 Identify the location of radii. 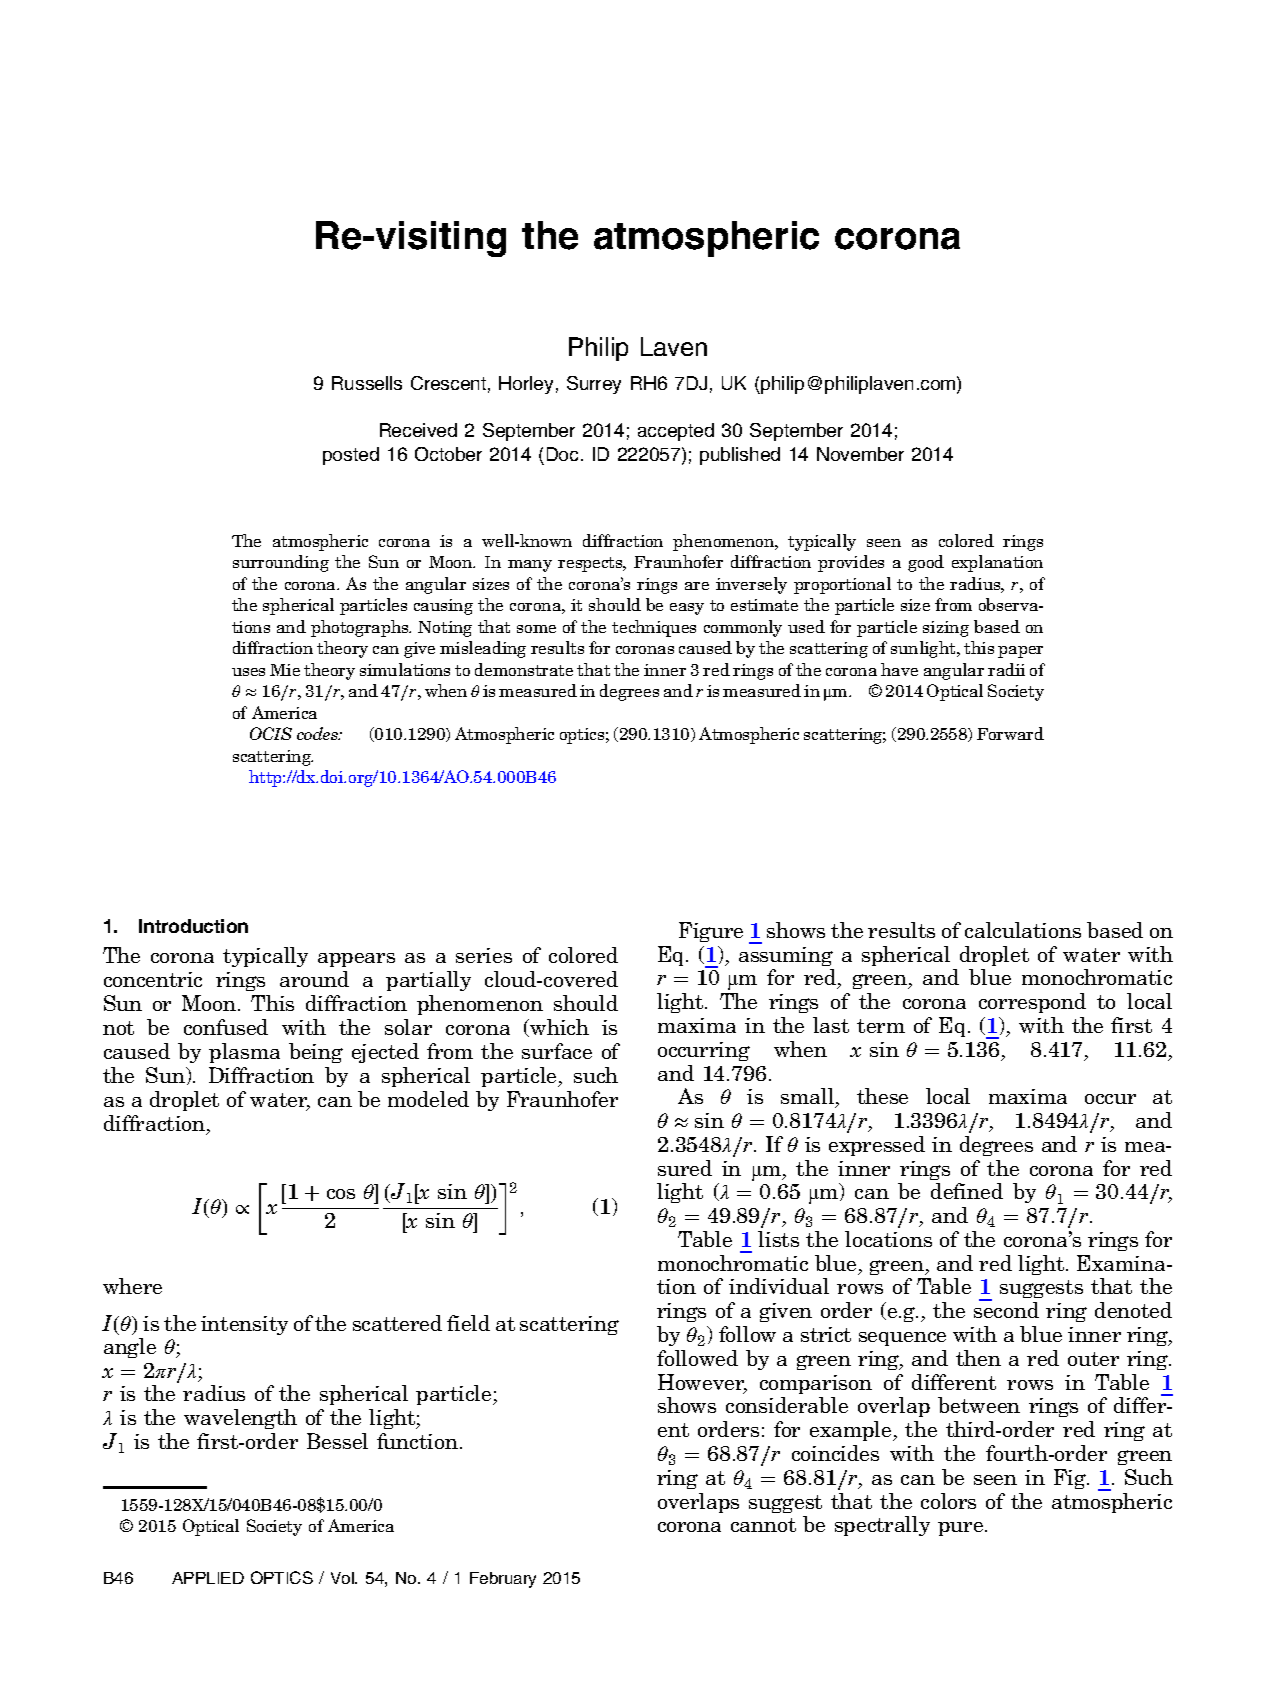
(1006, 669).
